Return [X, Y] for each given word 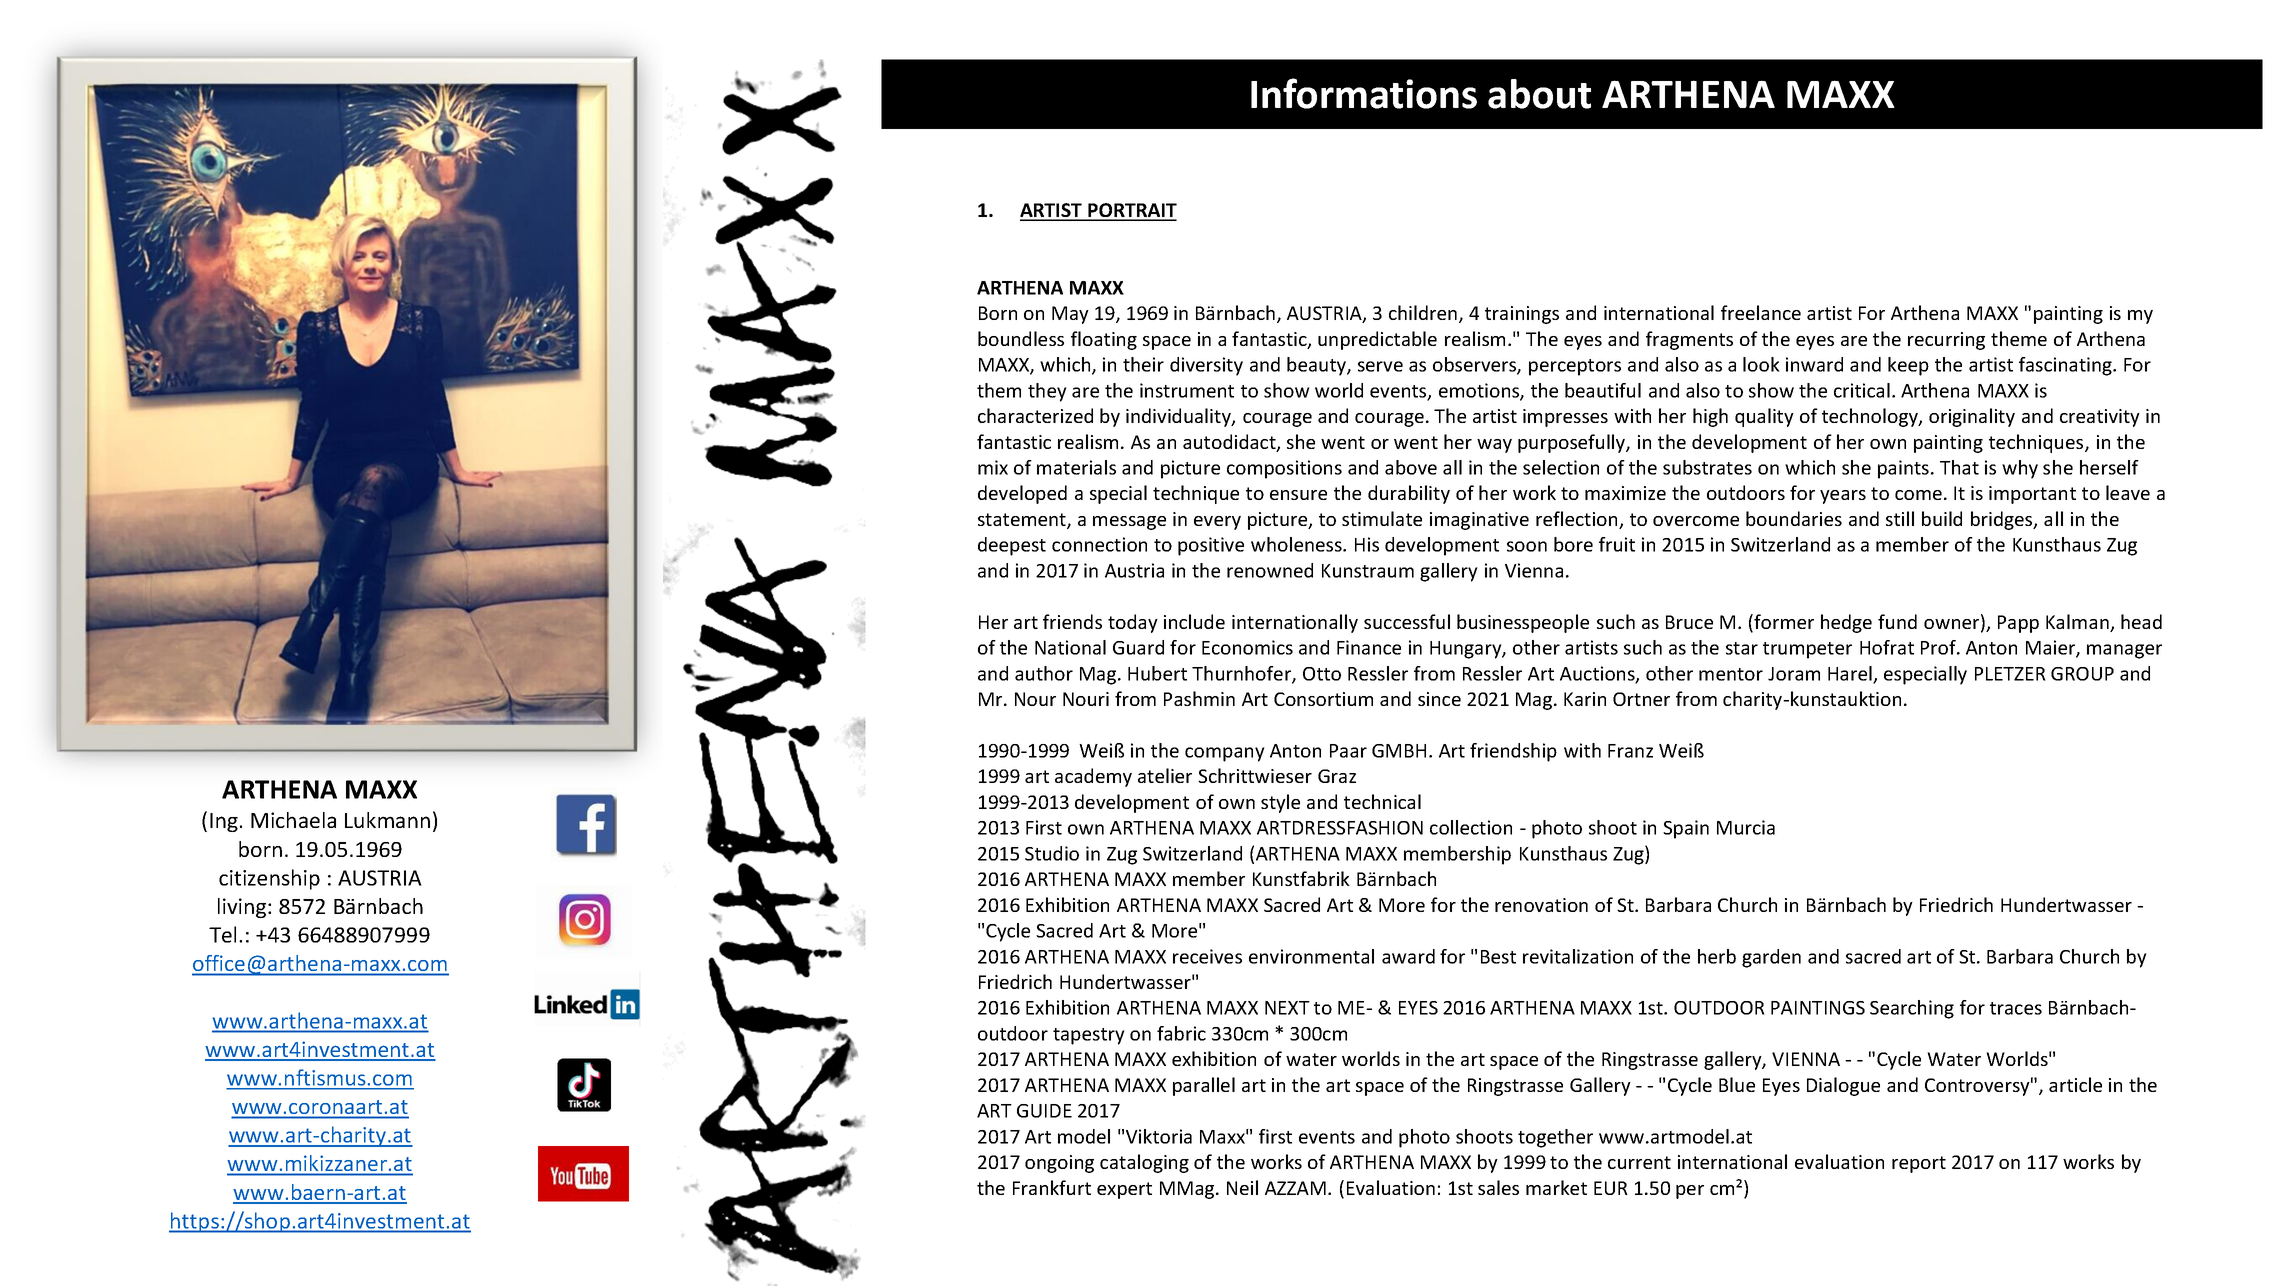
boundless [1021, 338]
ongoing [1059, 1164]
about [1539, 94]
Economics [1247, 647]
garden [1771, 958]
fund [1897, 621]
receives [1207, 956]
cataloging [1144, 1163]
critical [1862, 390]
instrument [1187, 390]
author [1044, 673]
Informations [1364, 93]
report [1919, 1164]
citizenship [269, 879]
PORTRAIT [1131, 211]
